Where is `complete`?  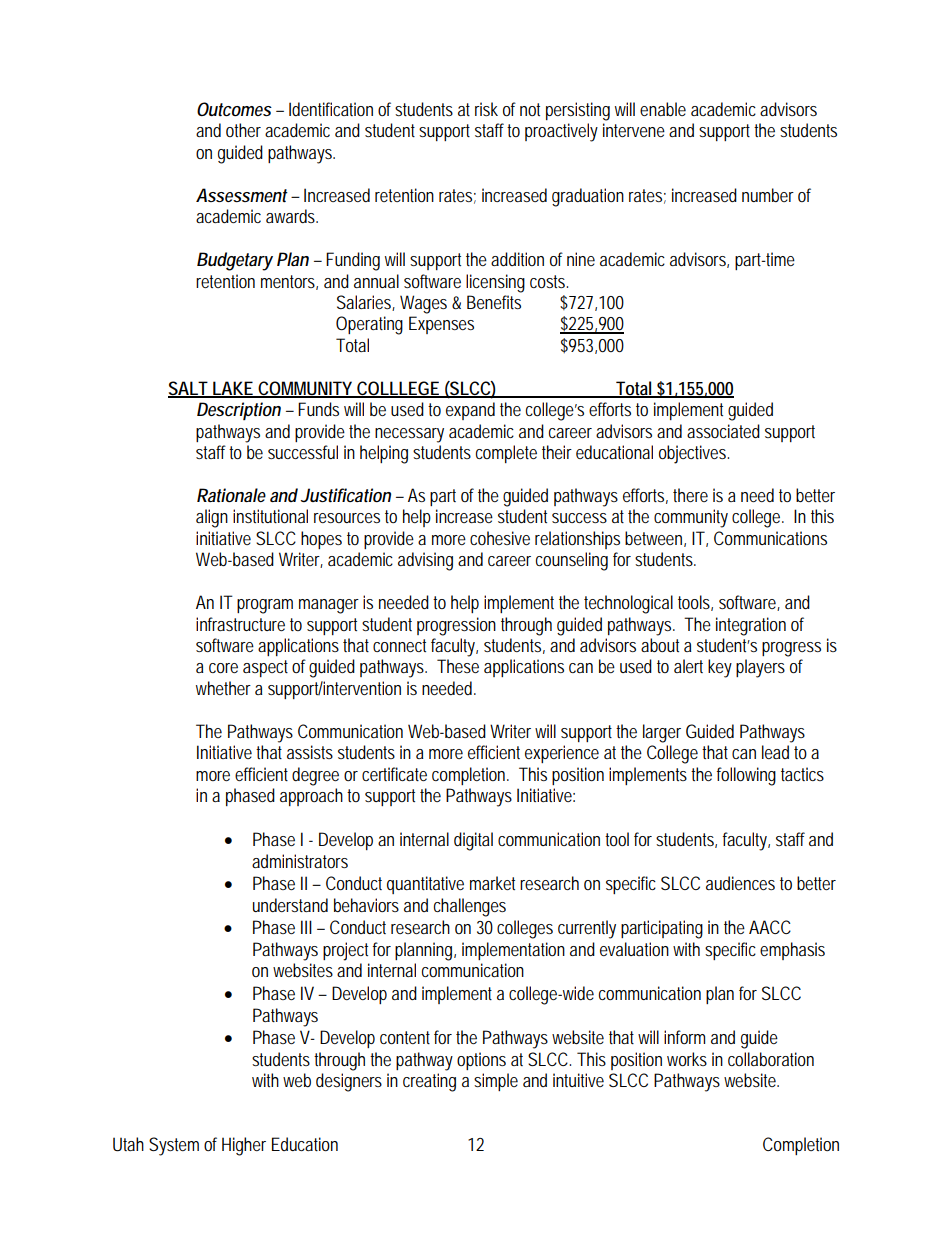
complete is located at coordinates (506, 454).
